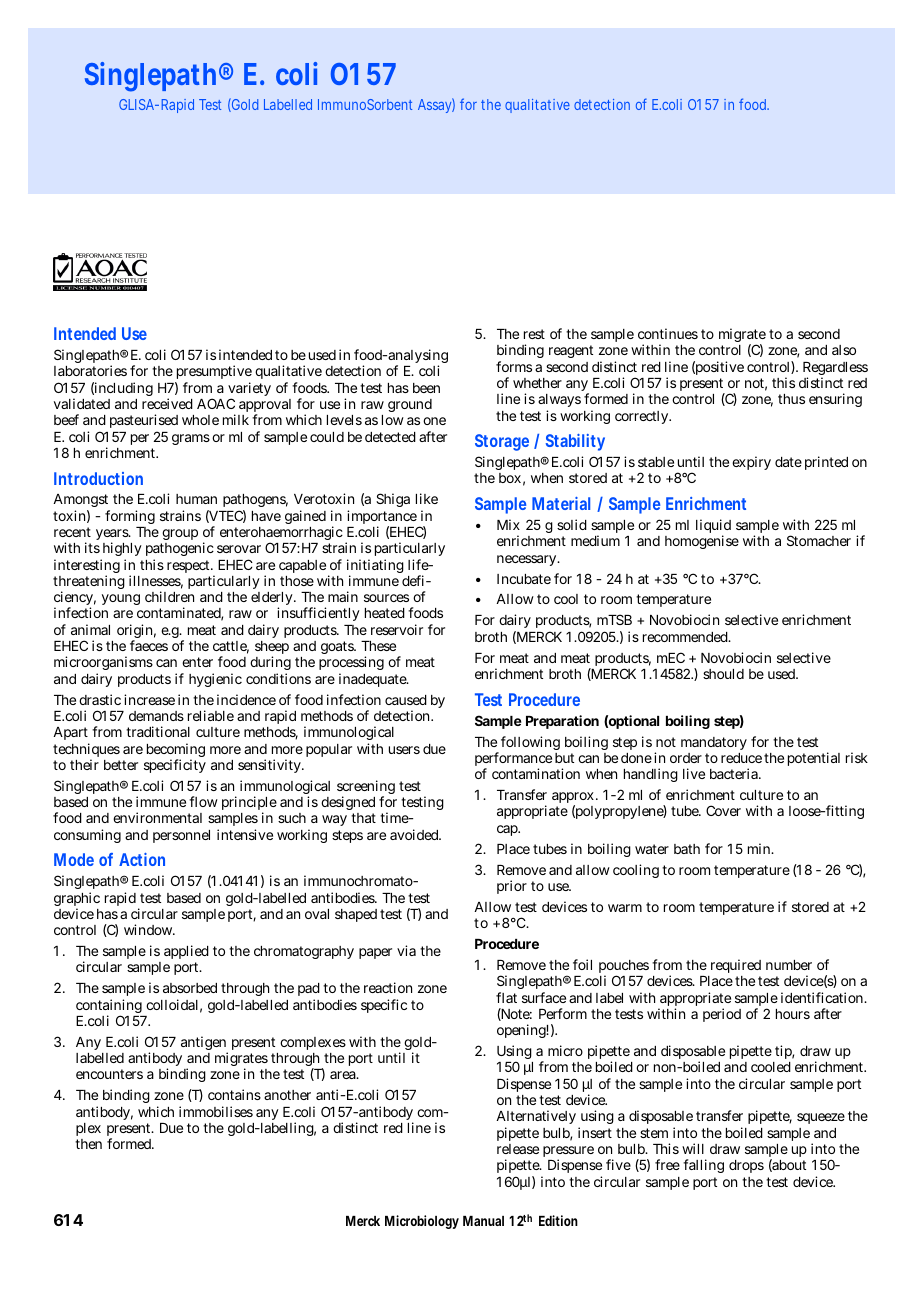 The height and width of the document is (1307, 924). I want to click on thus, so click(791, 399).
